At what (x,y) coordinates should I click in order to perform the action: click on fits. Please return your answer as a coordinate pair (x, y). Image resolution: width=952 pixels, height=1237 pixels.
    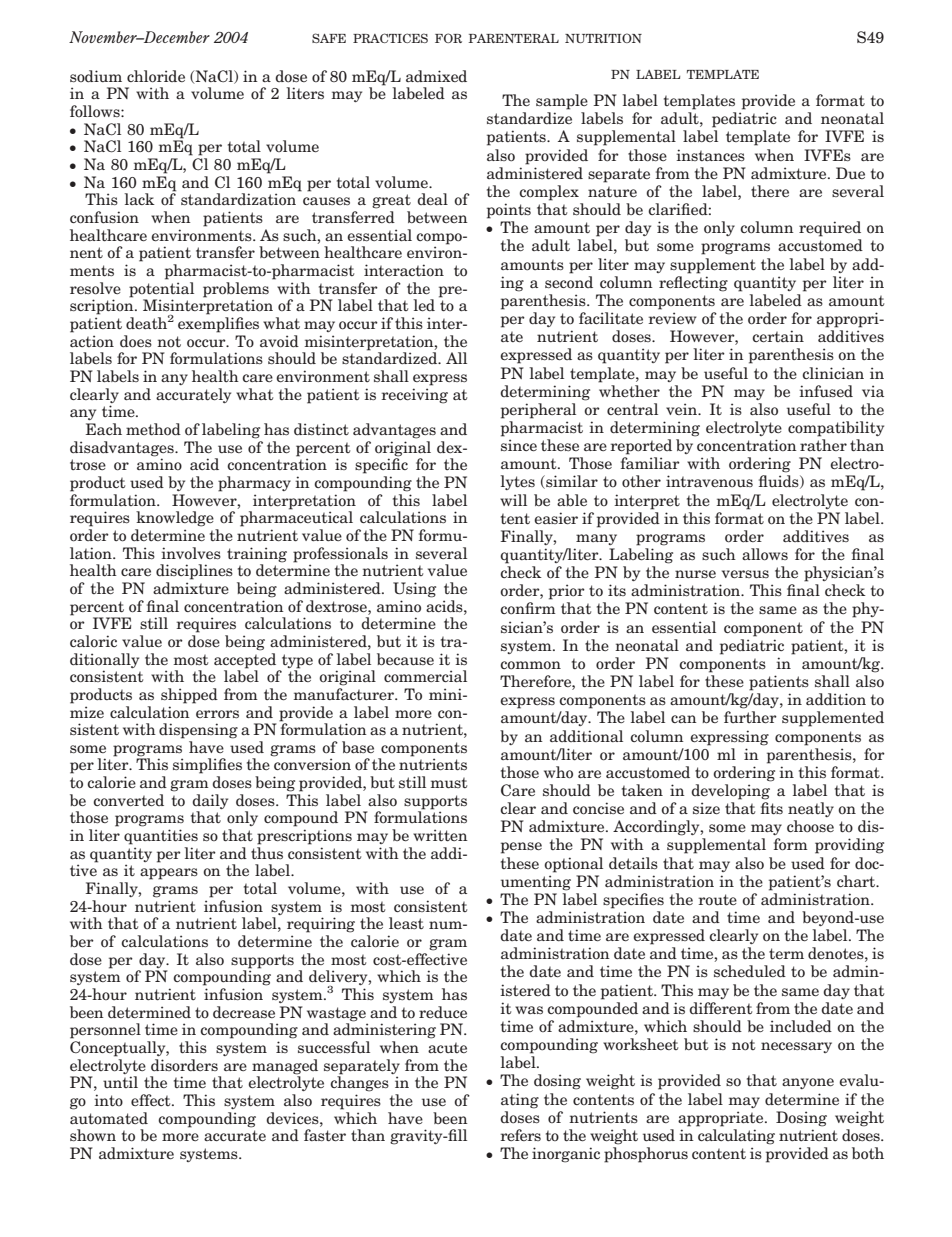
    Looking at the image, I should click on (772, 808).
